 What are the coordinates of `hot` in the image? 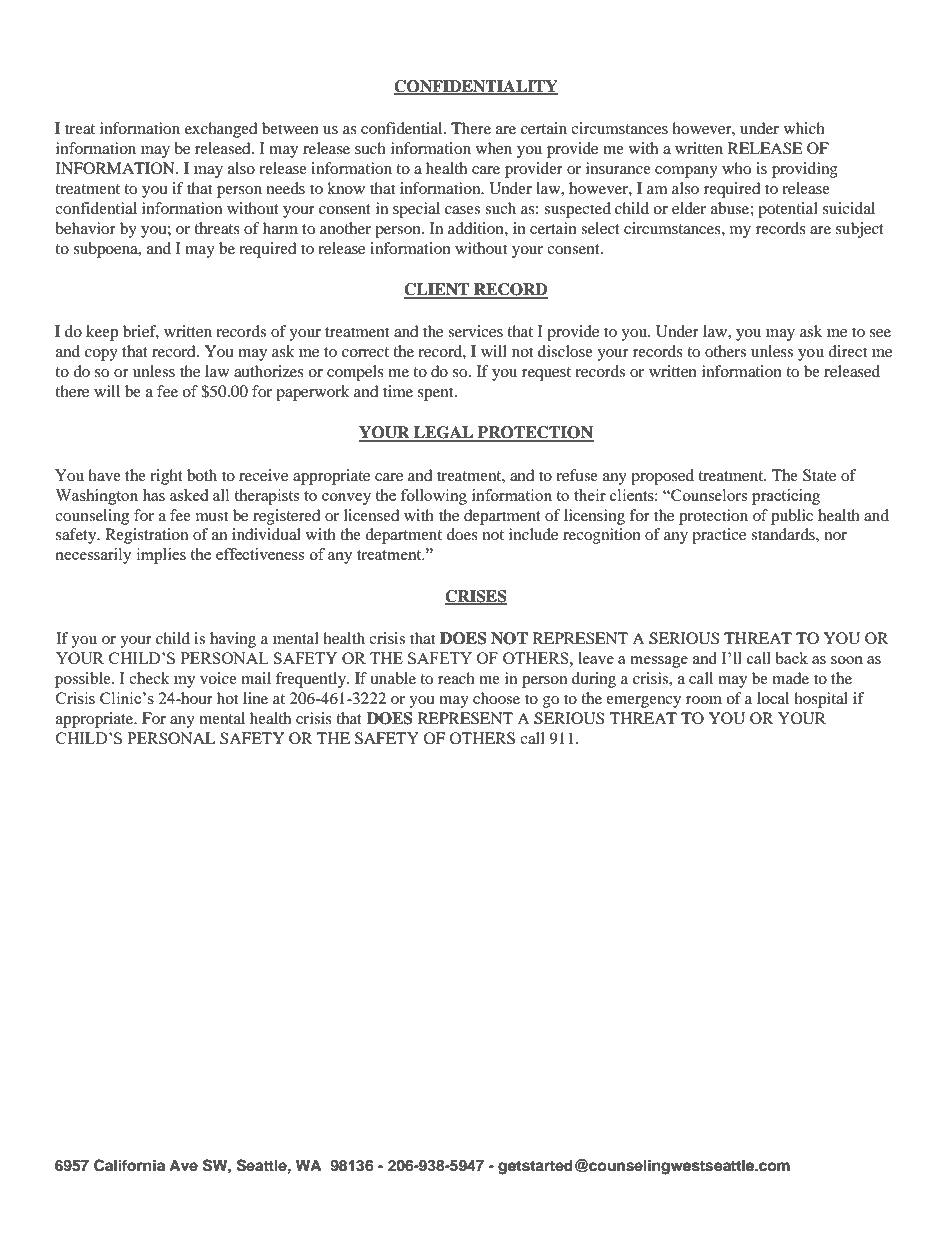 It's located at (227, 698).
